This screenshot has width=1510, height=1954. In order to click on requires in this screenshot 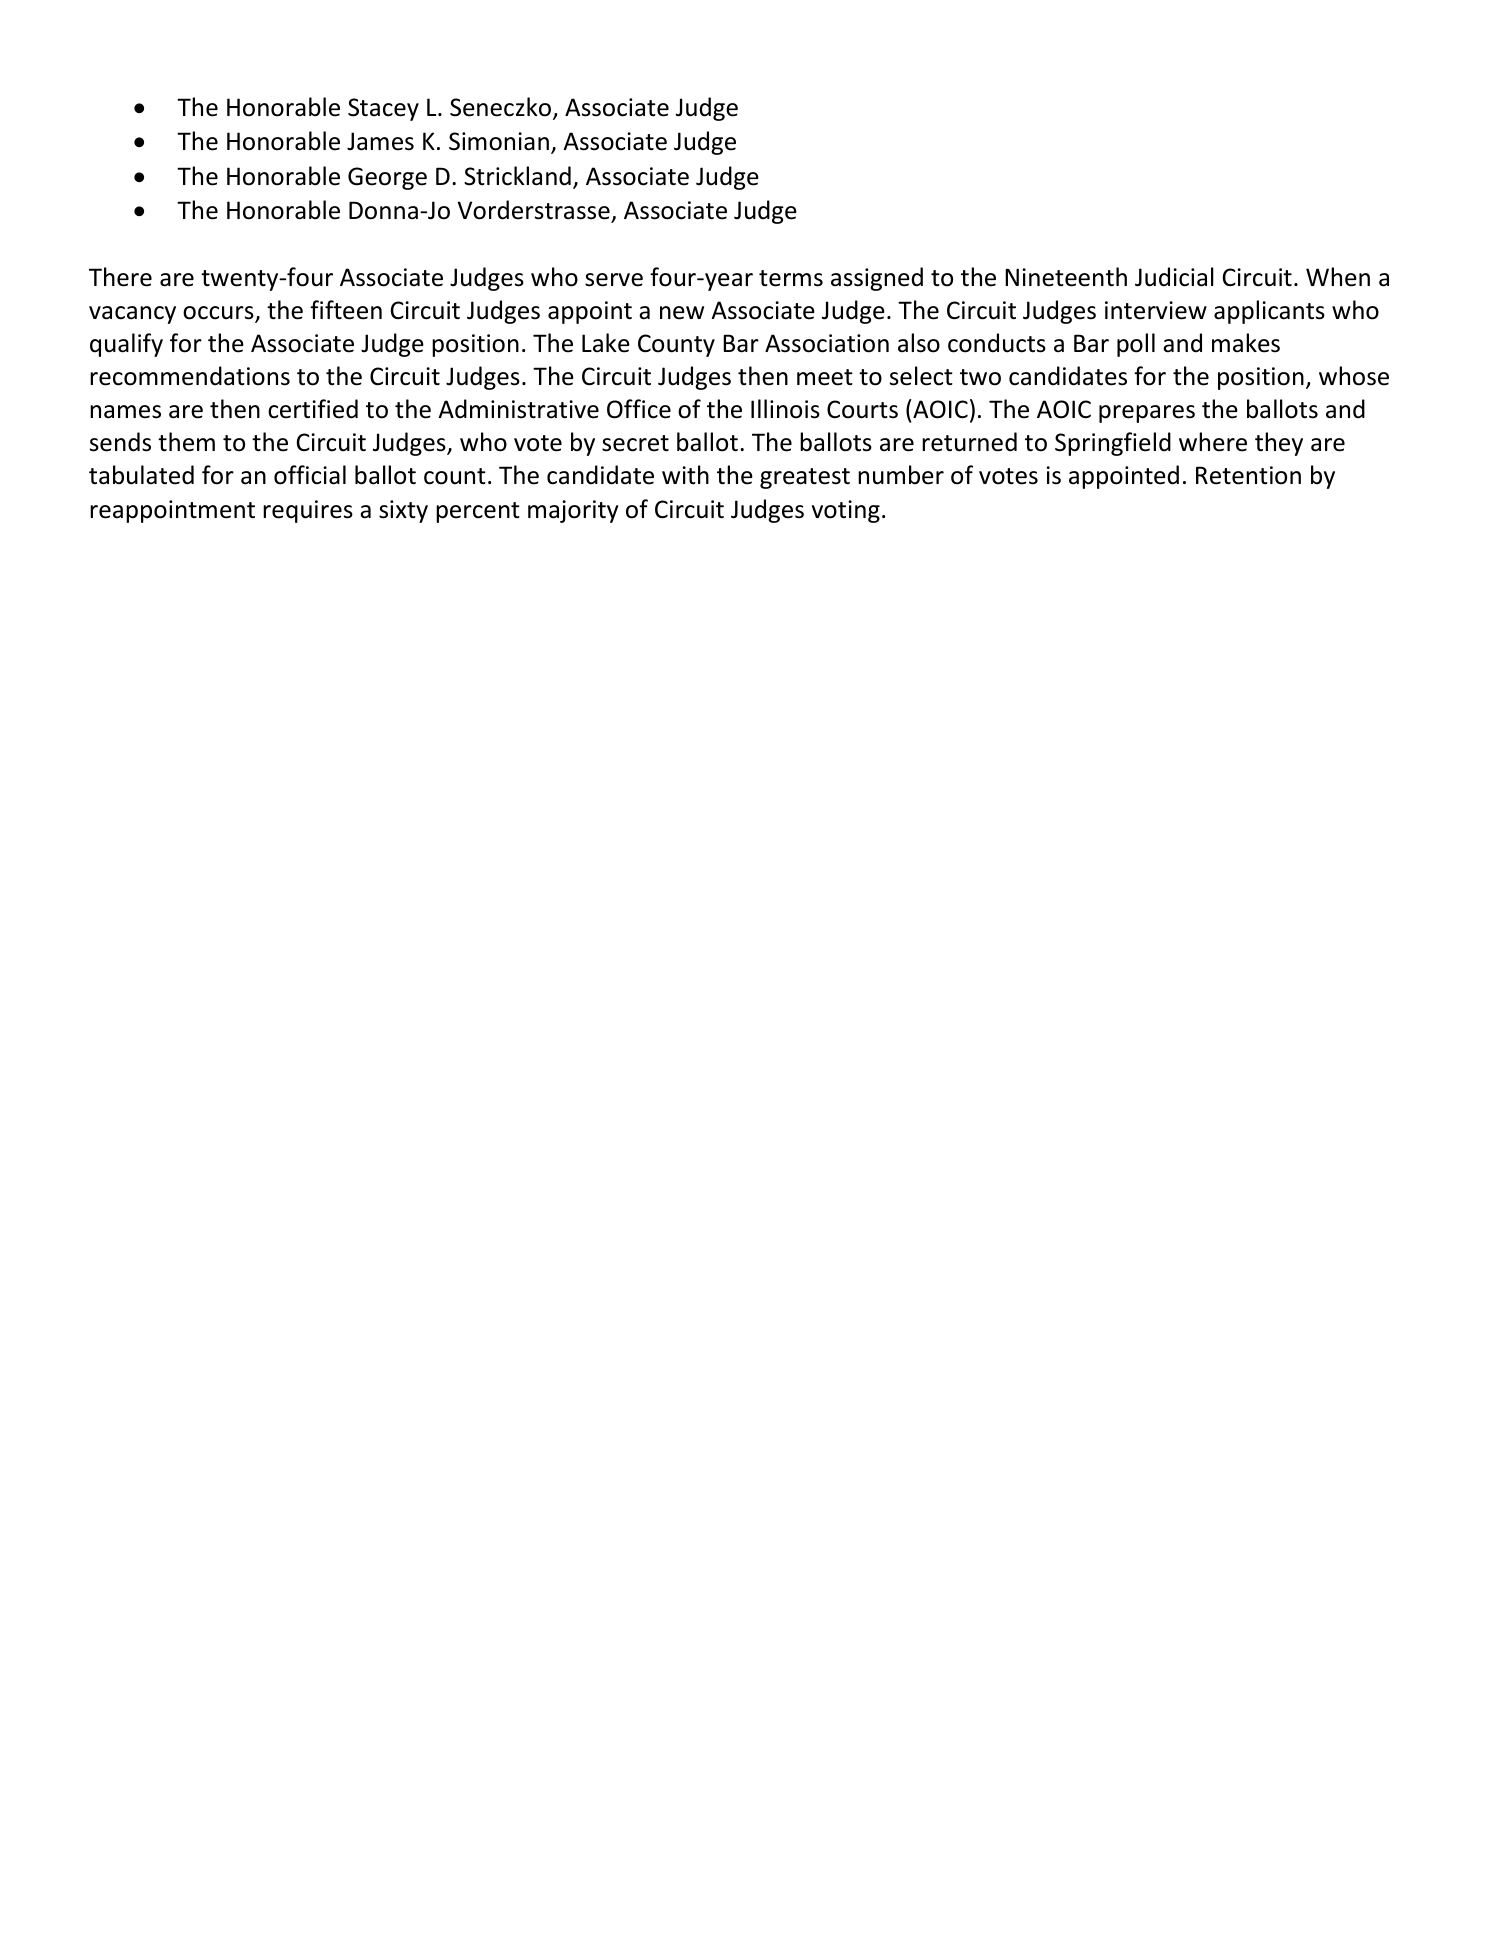, I will do `click(308, 511)`.
